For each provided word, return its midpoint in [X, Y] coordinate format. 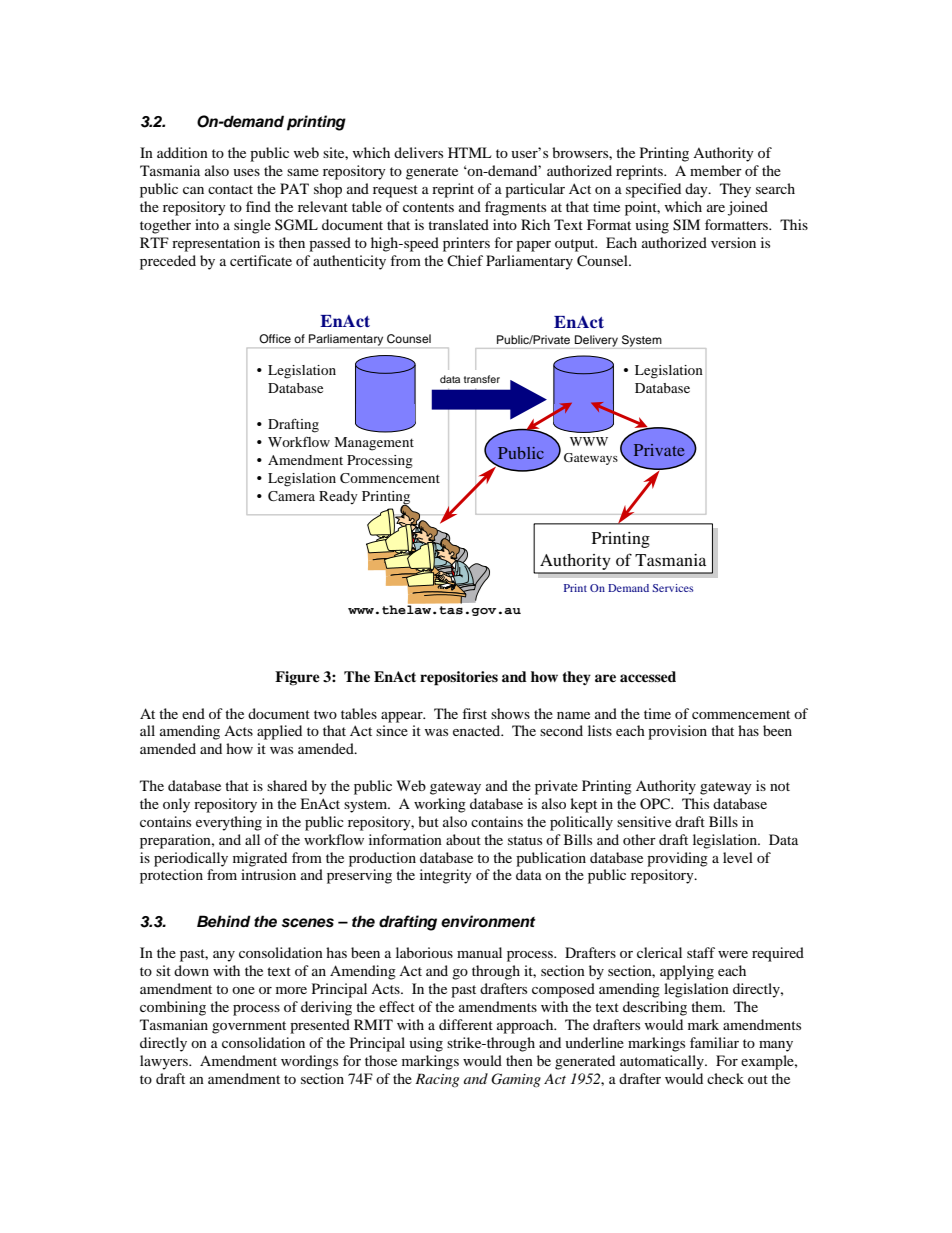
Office [275, 339]
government [249, 1027]
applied [279, 732]
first [474, 713]
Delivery [596, 342]
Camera [291, 496]
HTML [469, 152]
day [697, 190]
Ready [338, 497]
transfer [482, 379]
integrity [446, 876]
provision [677, 732]
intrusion [268, 874]
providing [677, 859]
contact [230, 189]
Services [672, 588]
